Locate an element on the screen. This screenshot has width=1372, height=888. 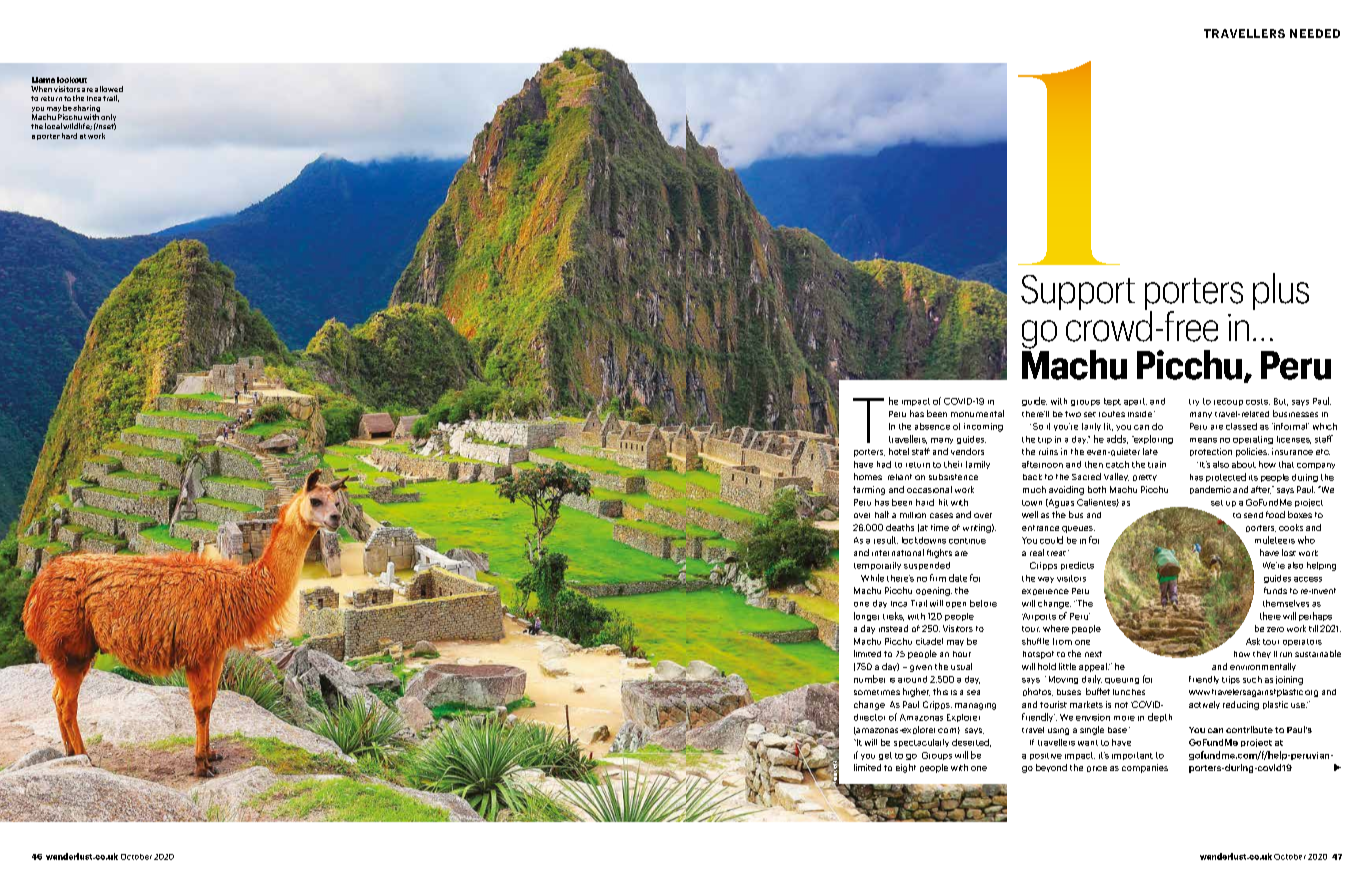
try is located at coordinates (1194, 402).
